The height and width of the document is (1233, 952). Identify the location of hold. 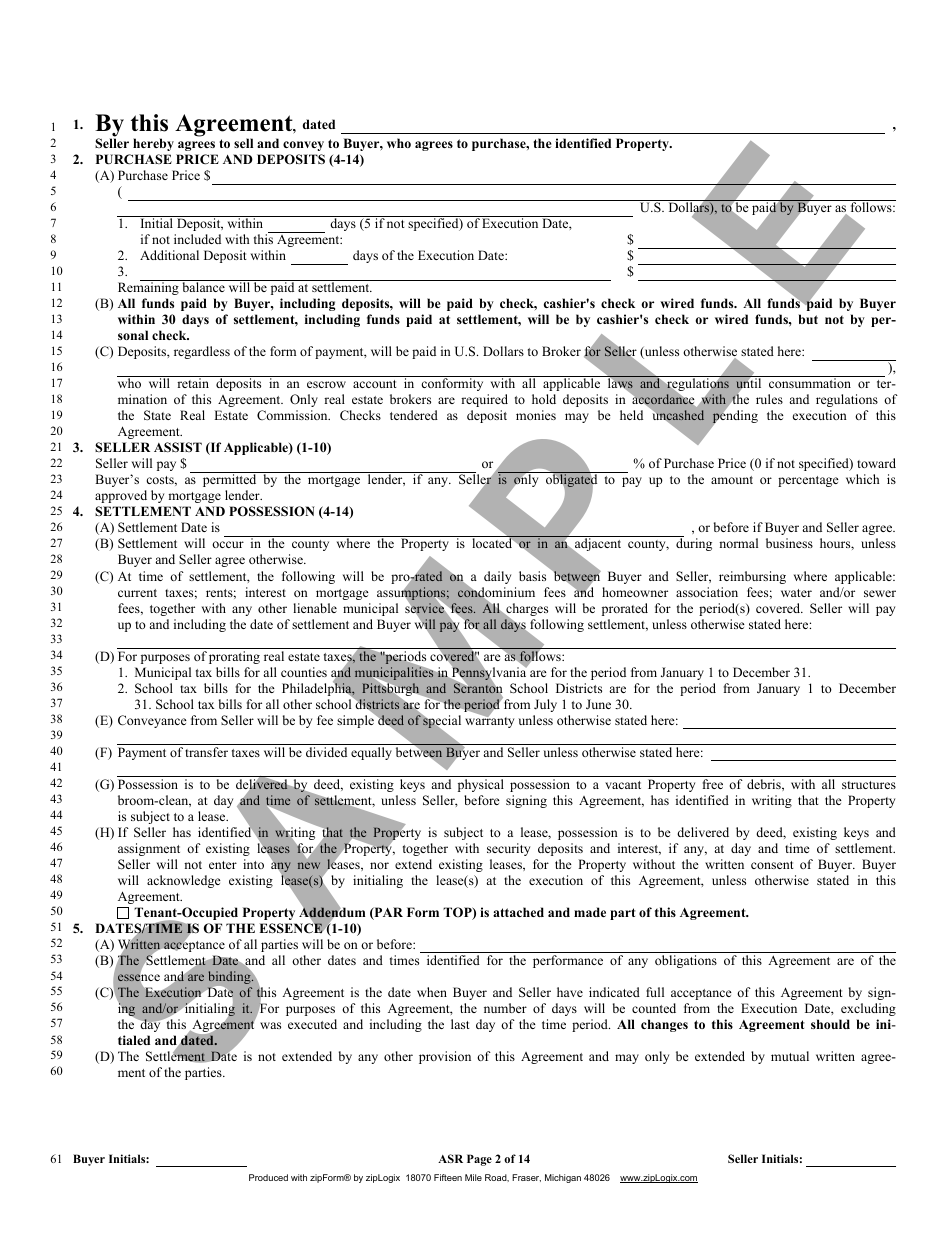
(544, 399).
